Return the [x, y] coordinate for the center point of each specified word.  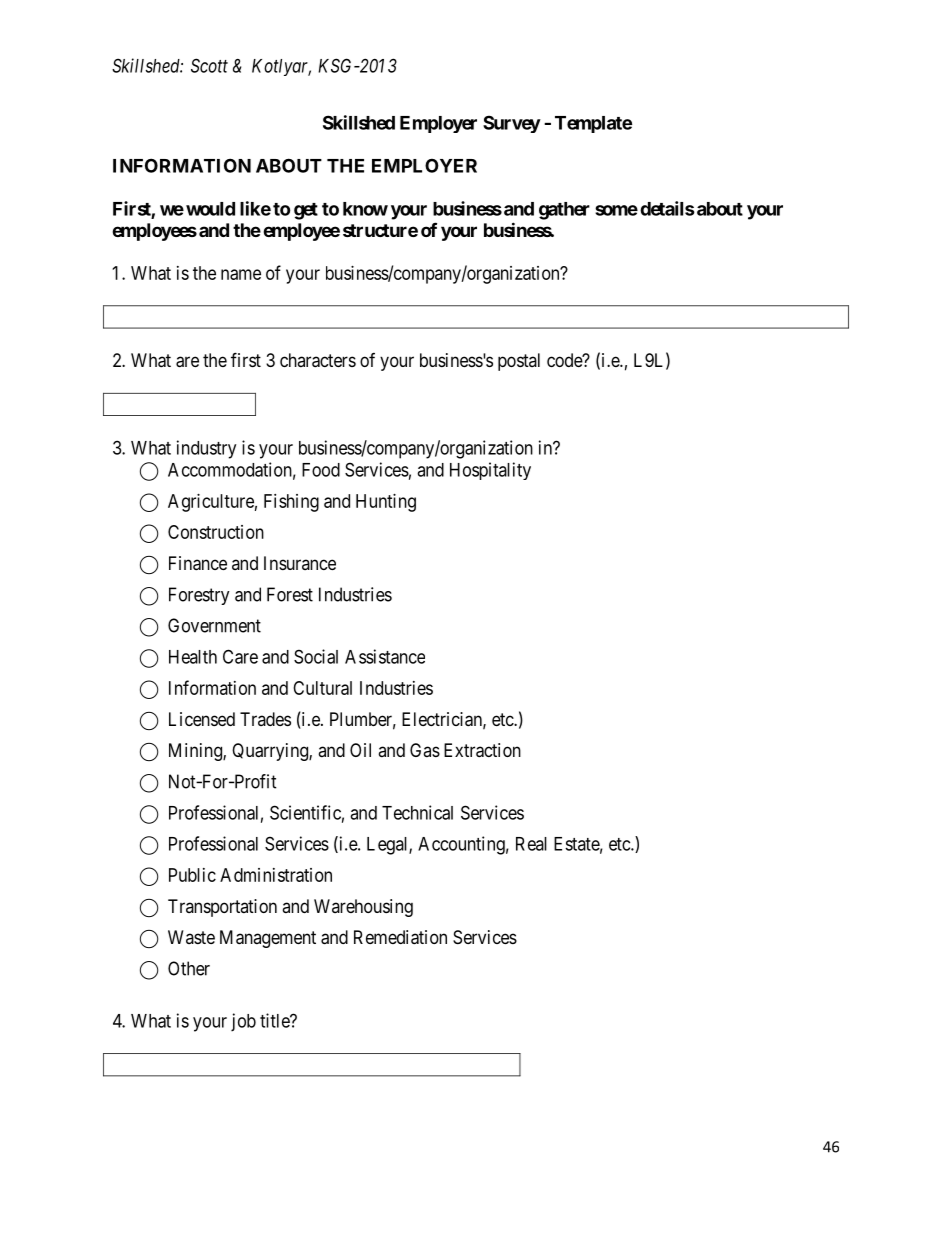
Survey [512, 124]
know [365, 209]
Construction [216, 532]
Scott [209, 65]
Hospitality [490, 471]
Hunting [386, 503]
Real [531, 844]
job [243, 1022]
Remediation [400, 937]
